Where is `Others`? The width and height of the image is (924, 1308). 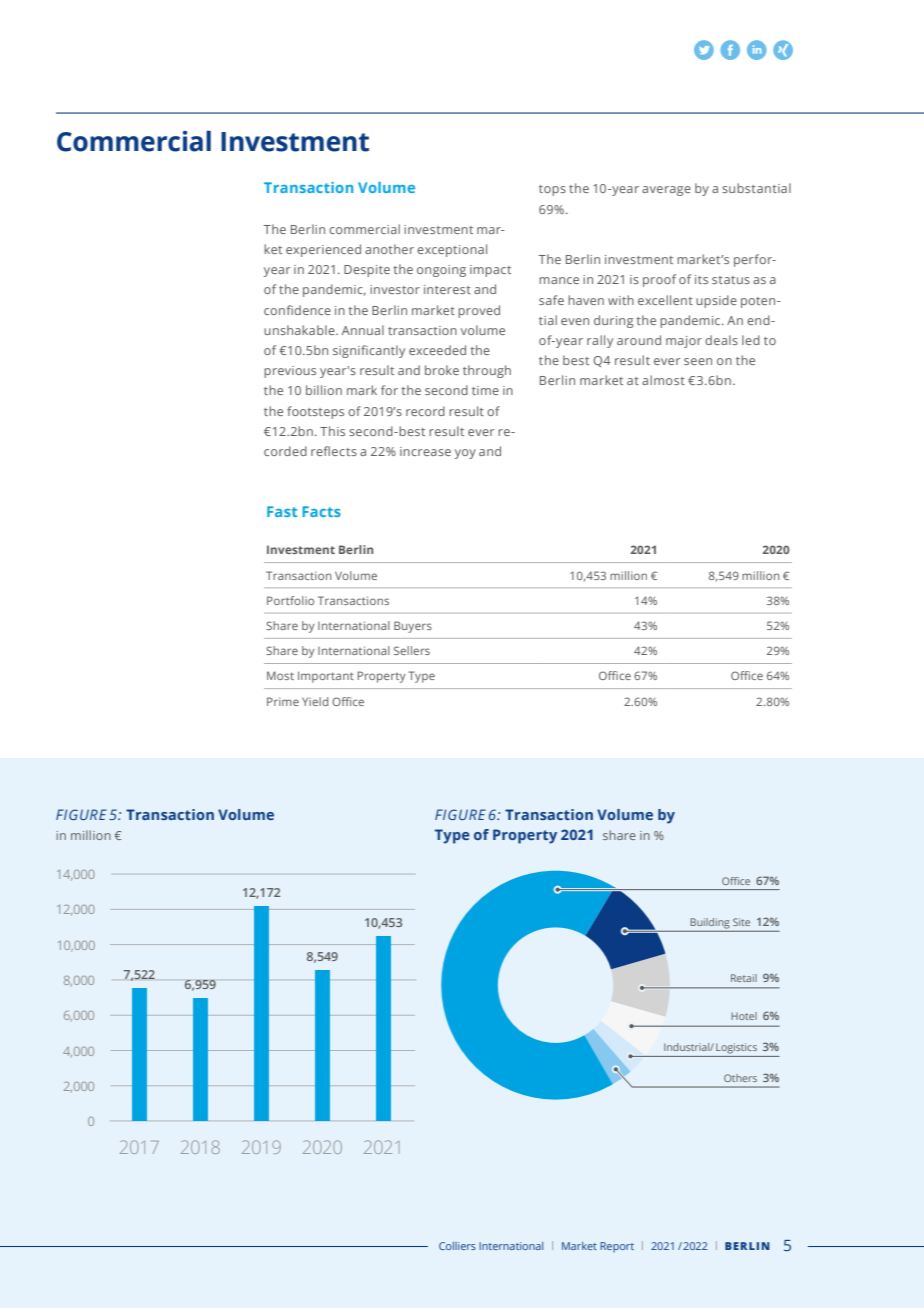 Others is located at coordinates (740, 1078).
